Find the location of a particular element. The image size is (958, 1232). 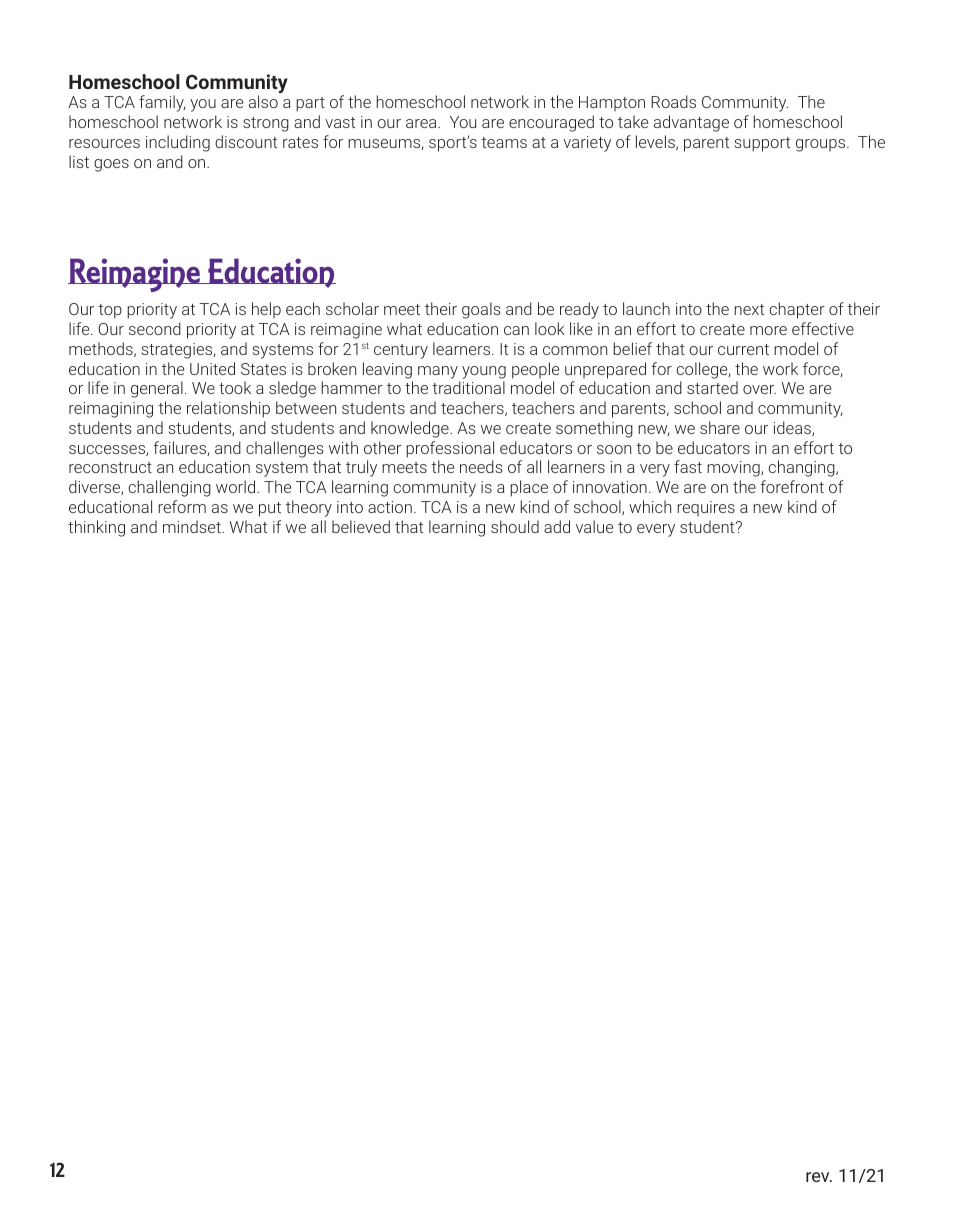

rev is located at coordinates (819, 1177).
